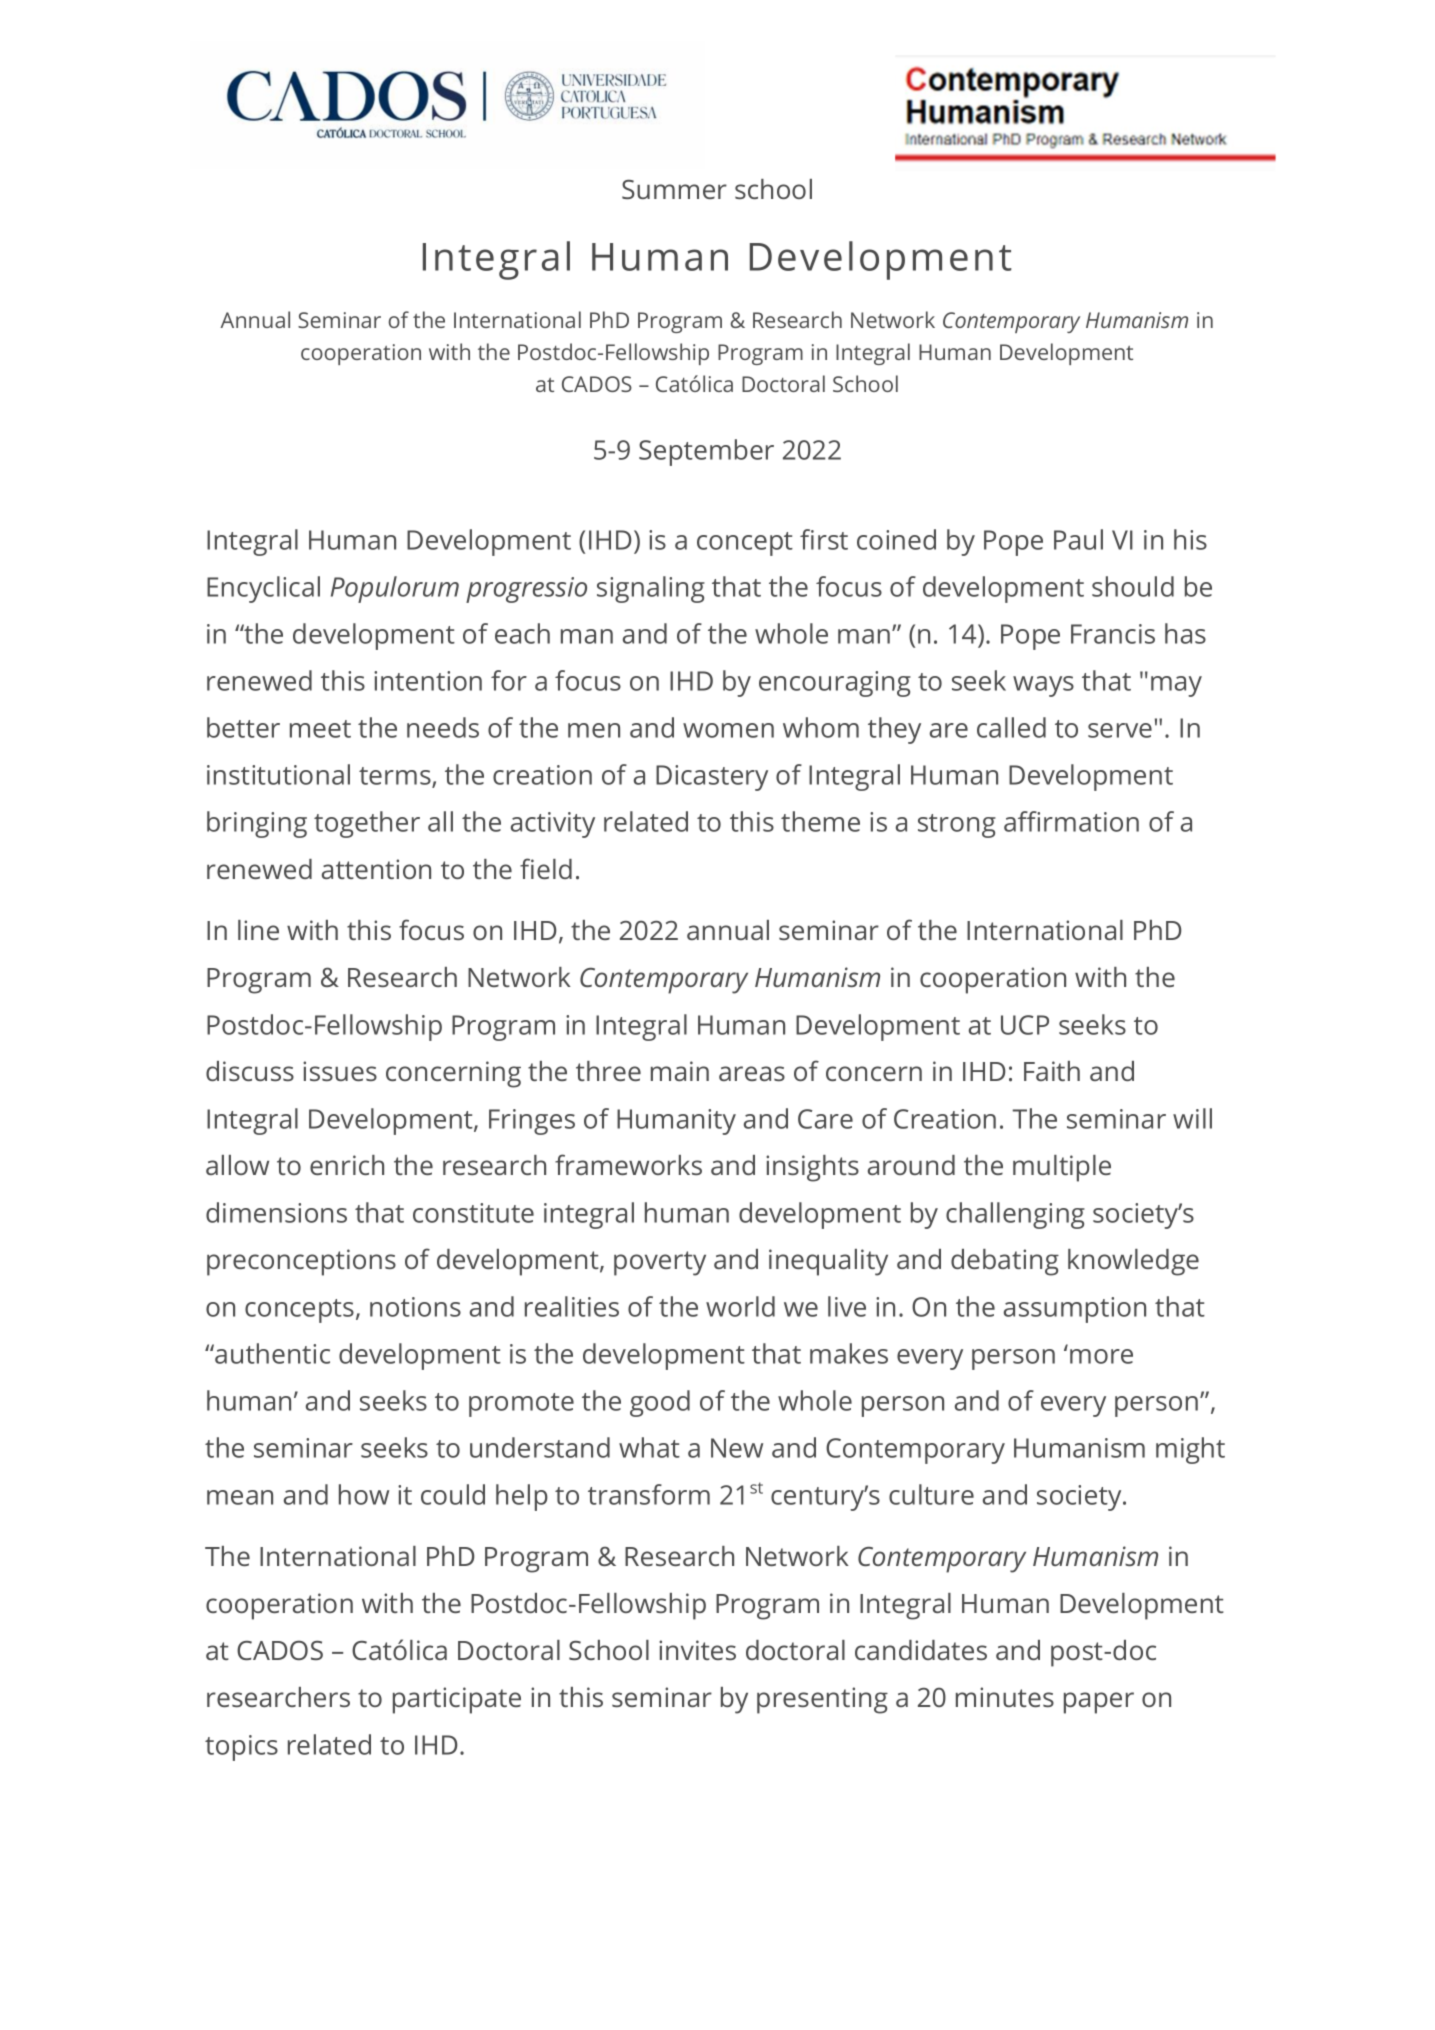  I want to click on line, so click(258, 930).
